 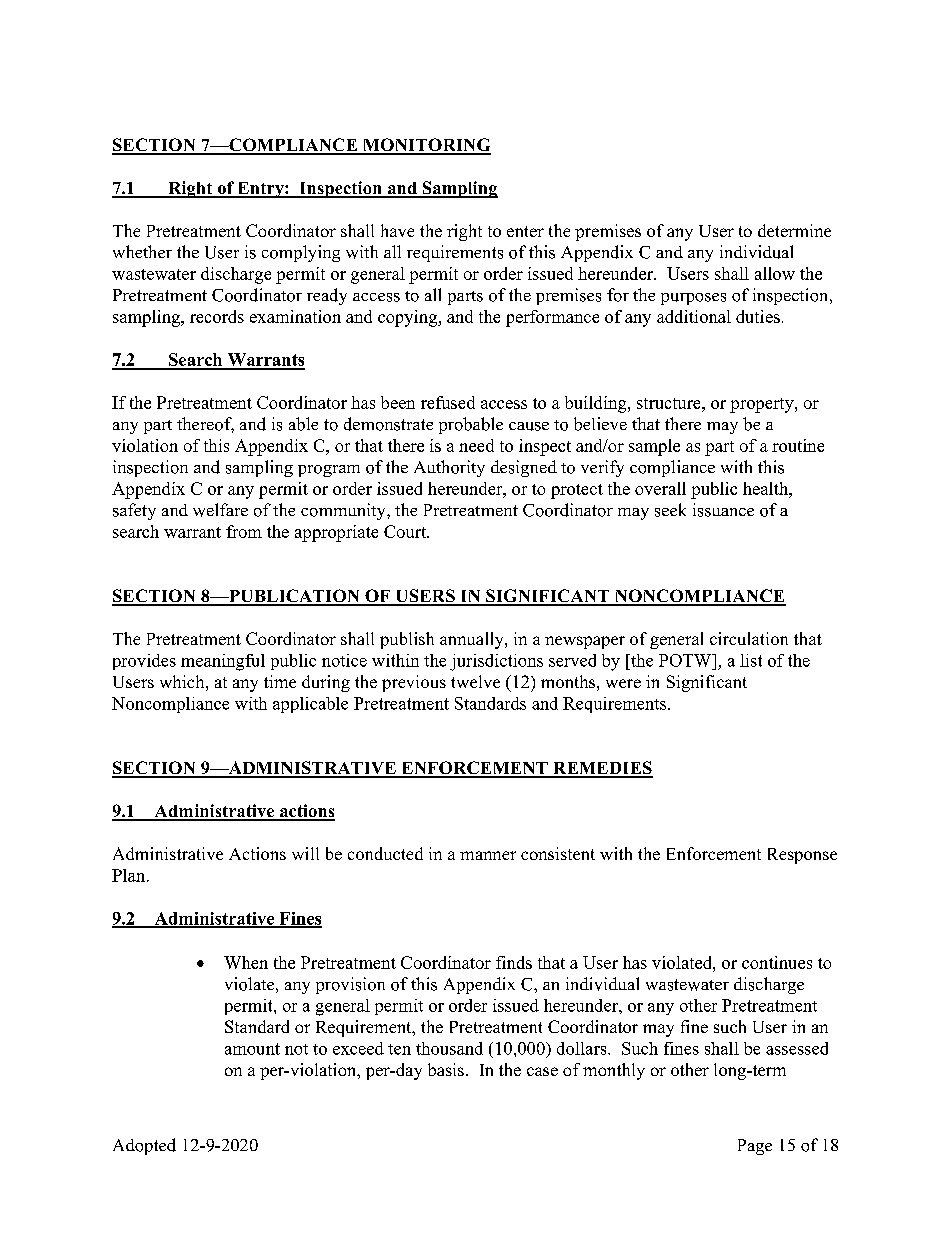 I want to click on whether, so click(x=142, y=251).
